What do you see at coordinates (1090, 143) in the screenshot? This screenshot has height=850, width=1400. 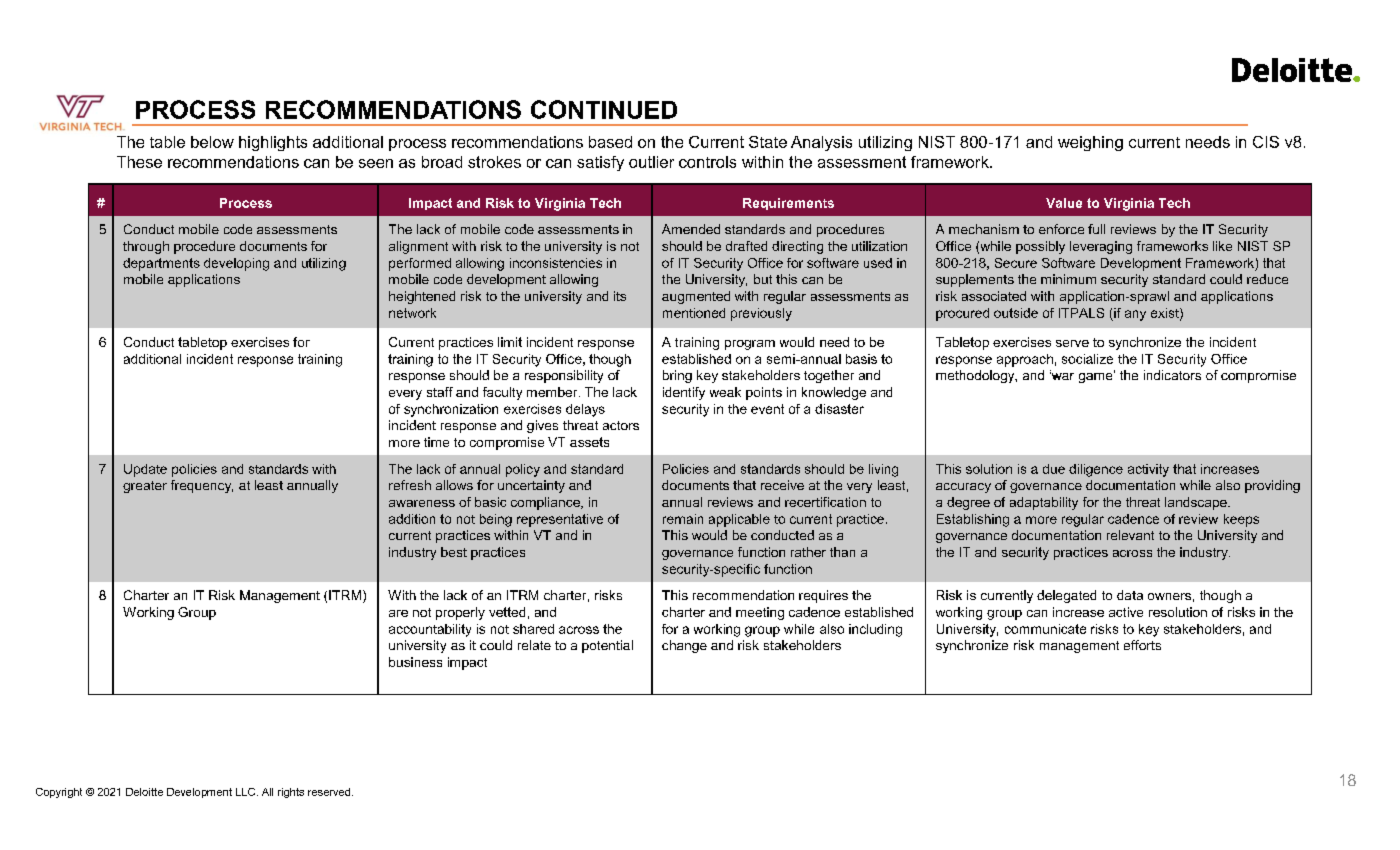 I see `weighing` at bounding box center [1090, 143].
